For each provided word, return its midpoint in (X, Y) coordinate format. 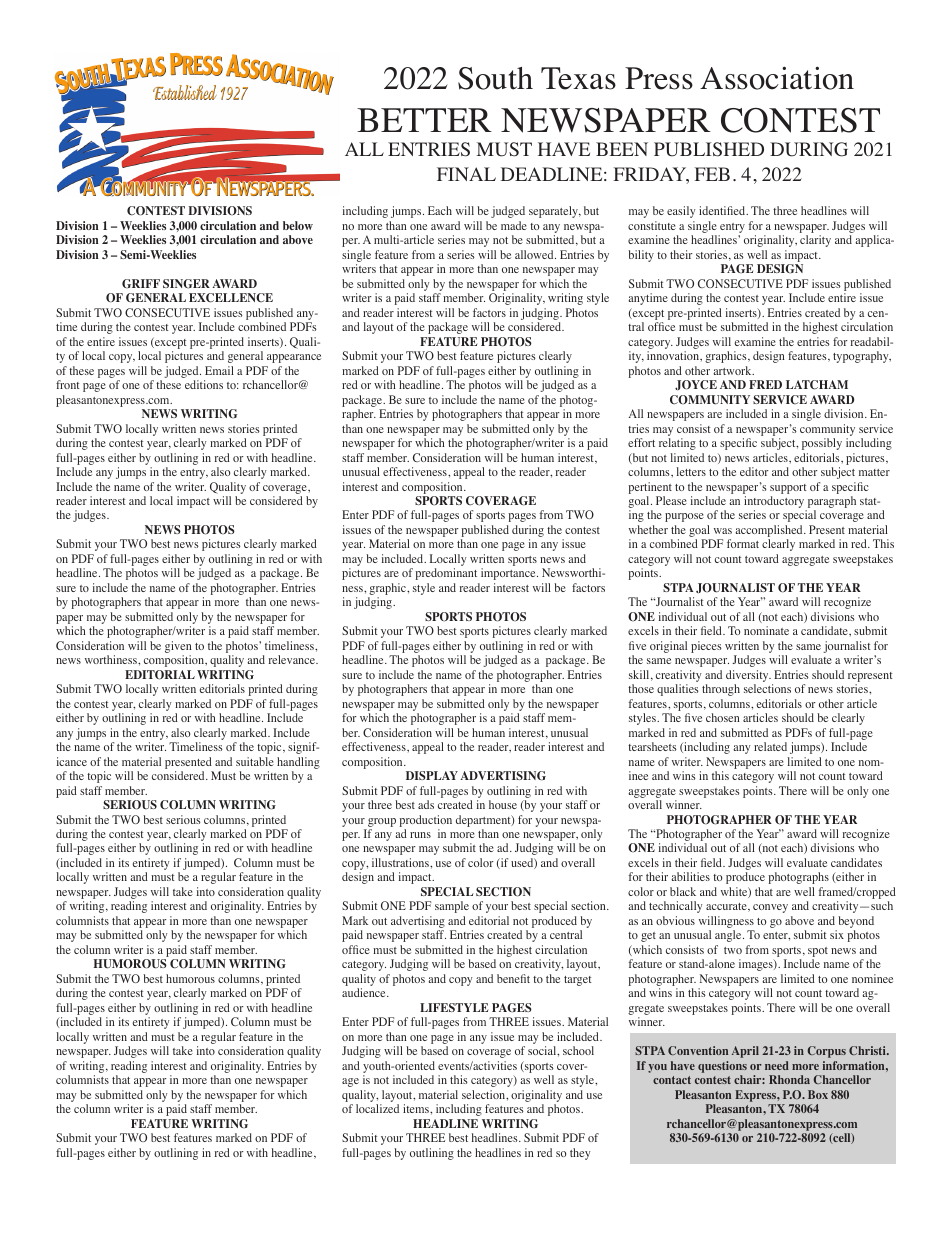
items (417, 1108)
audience (365, 992)
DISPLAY (432, 775)
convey (770, 908)
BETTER (424, 120)
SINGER (186, 284)
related (770, 746)
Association (777, 78)
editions (204, 384)
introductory (775, 503)
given (178, 648)
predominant (446, 574)
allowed (535, 254)
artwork (733, 370)
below (298, 225)
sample (452, 907)
